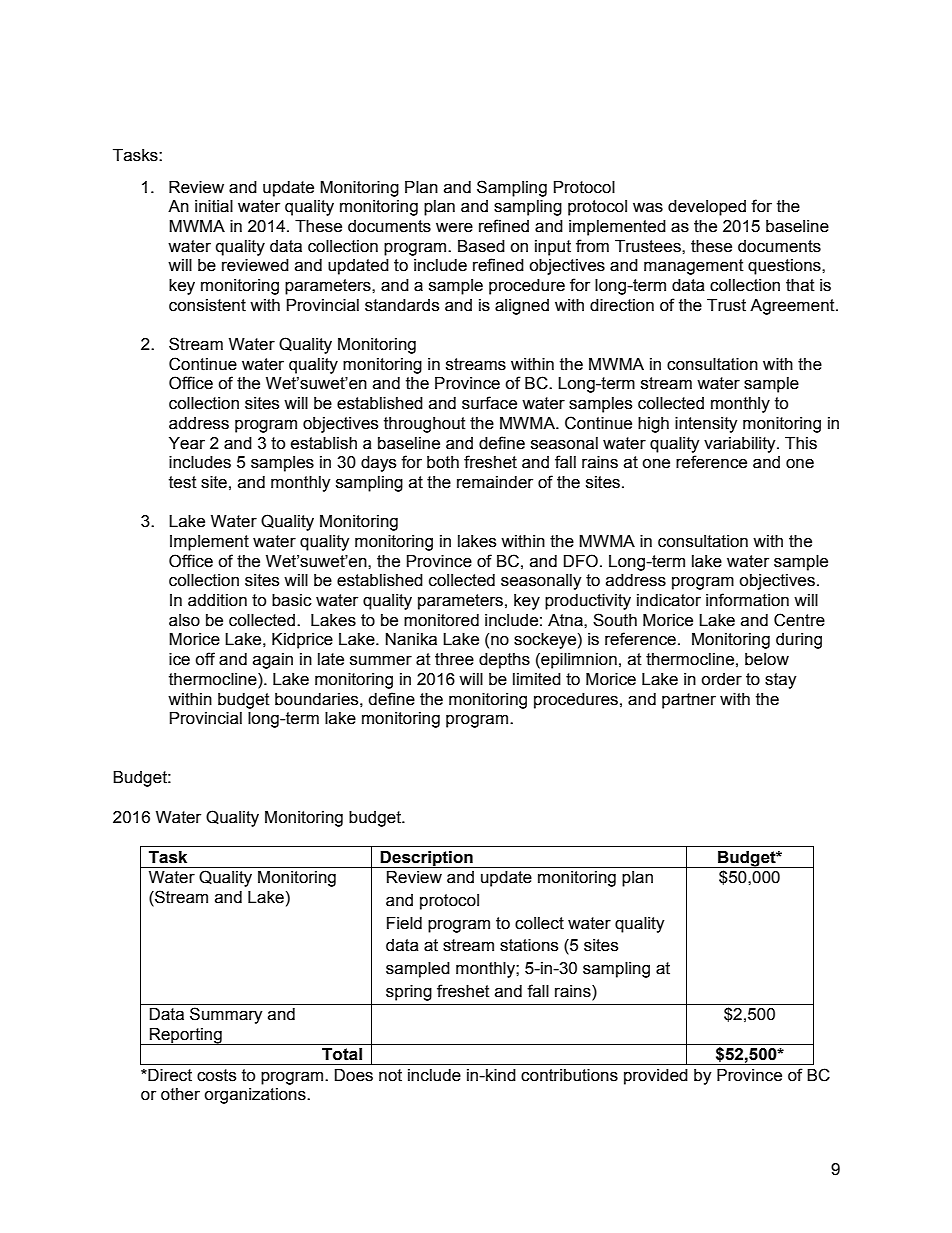 The height and width of the page is (1233, 952). What do you see at coordinates (707, 208) in the page?
I see `developed` at bounding box center [707, 208].
